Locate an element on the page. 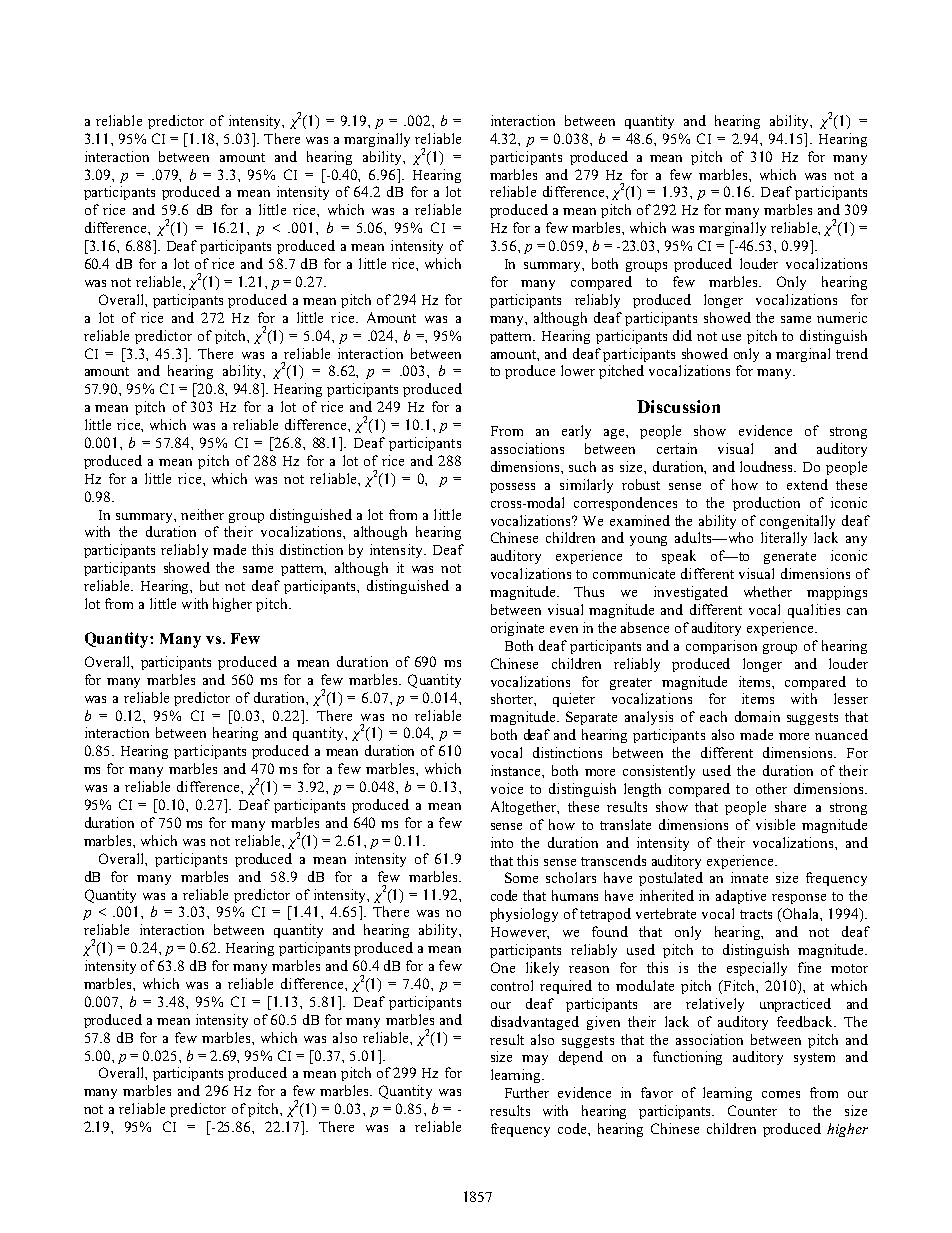 This image has height=1233, width=952. comes is located at coordinates (781, 1094).
